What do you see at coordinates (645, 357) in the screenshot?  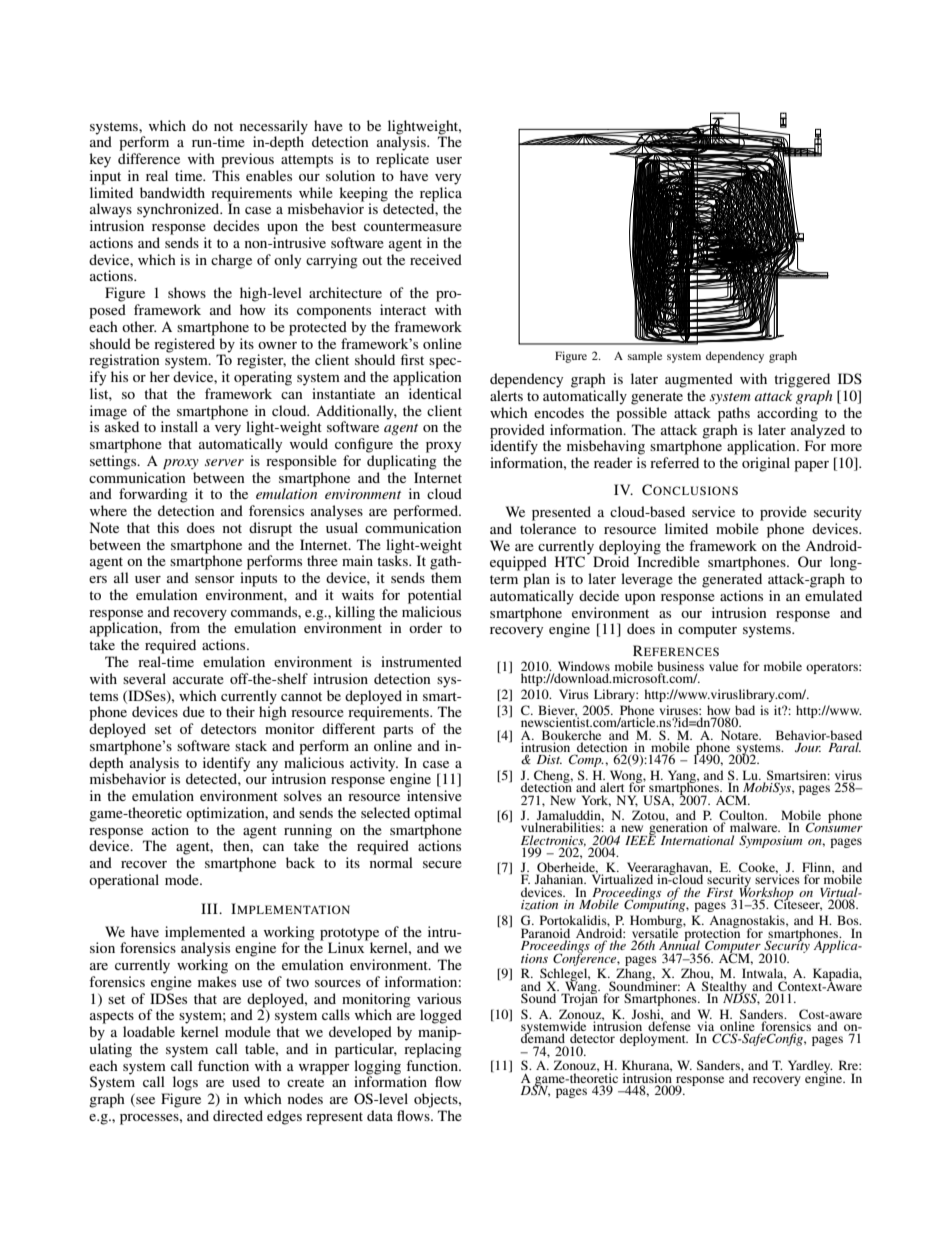 I see `sample` at bounding box center [645, 357].
